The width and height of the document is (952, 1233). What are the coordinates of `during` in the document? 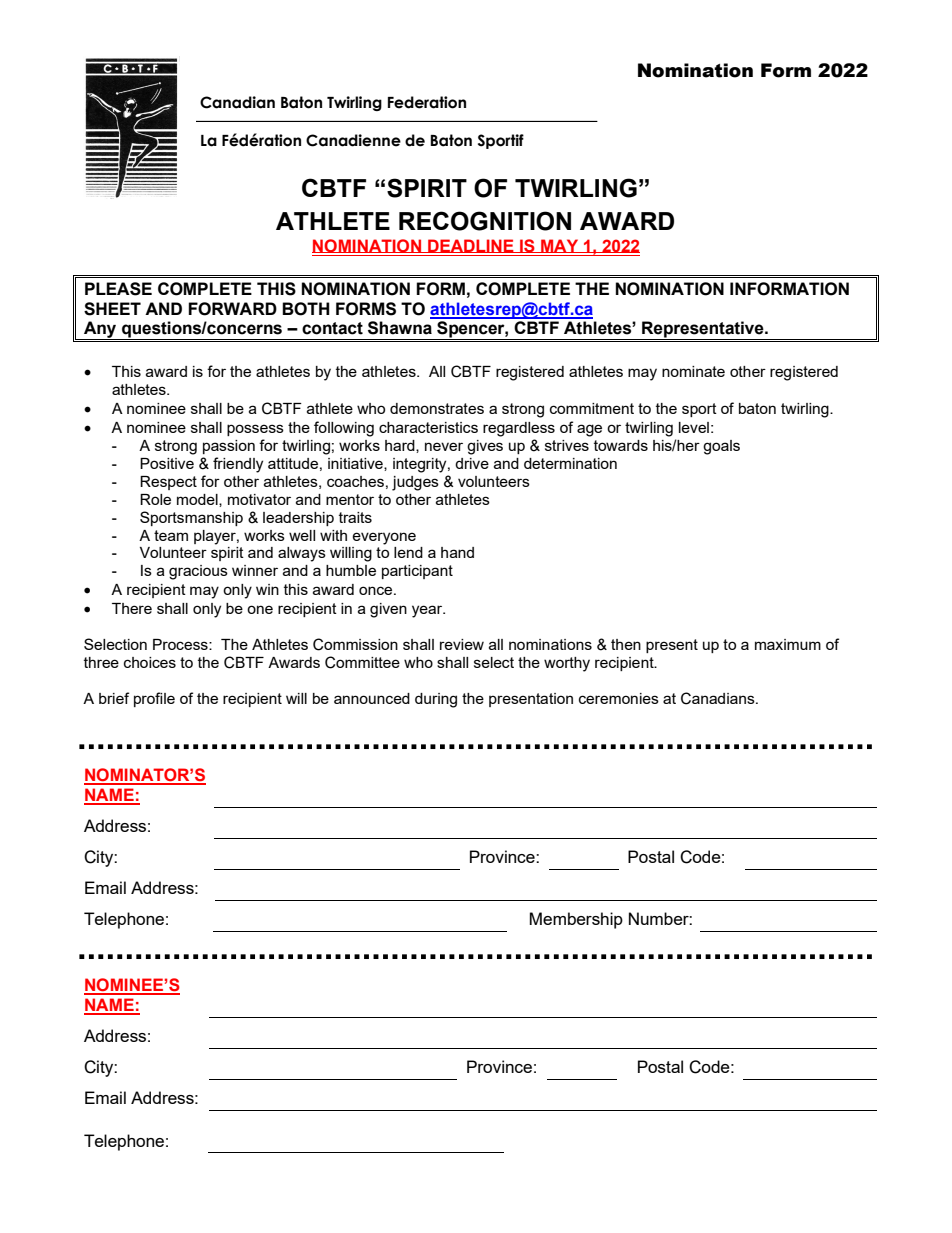 It's located at (436, 700).
